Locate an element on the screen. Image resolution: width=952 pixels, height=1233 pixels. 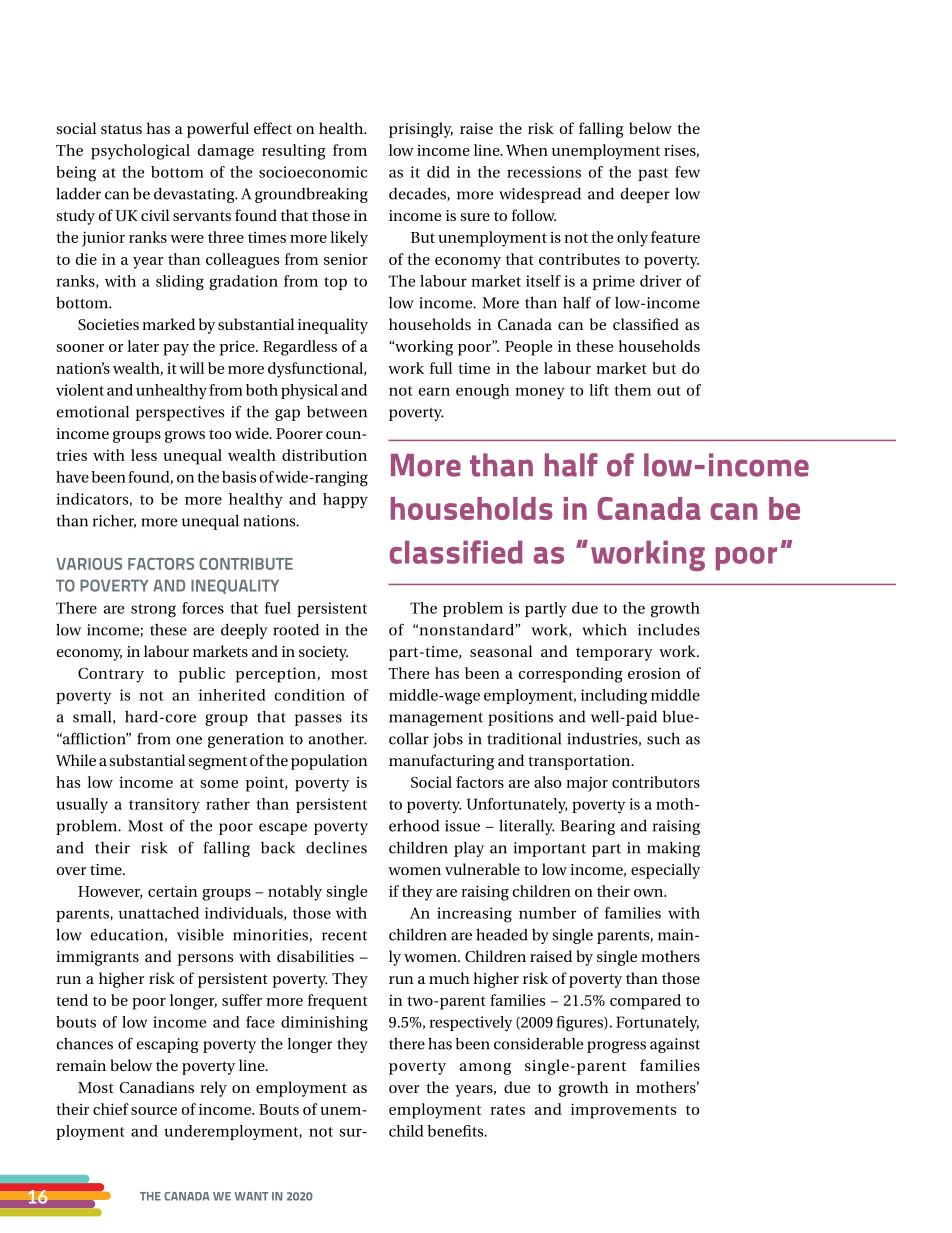
source is located at coordinates (154, 1111).
